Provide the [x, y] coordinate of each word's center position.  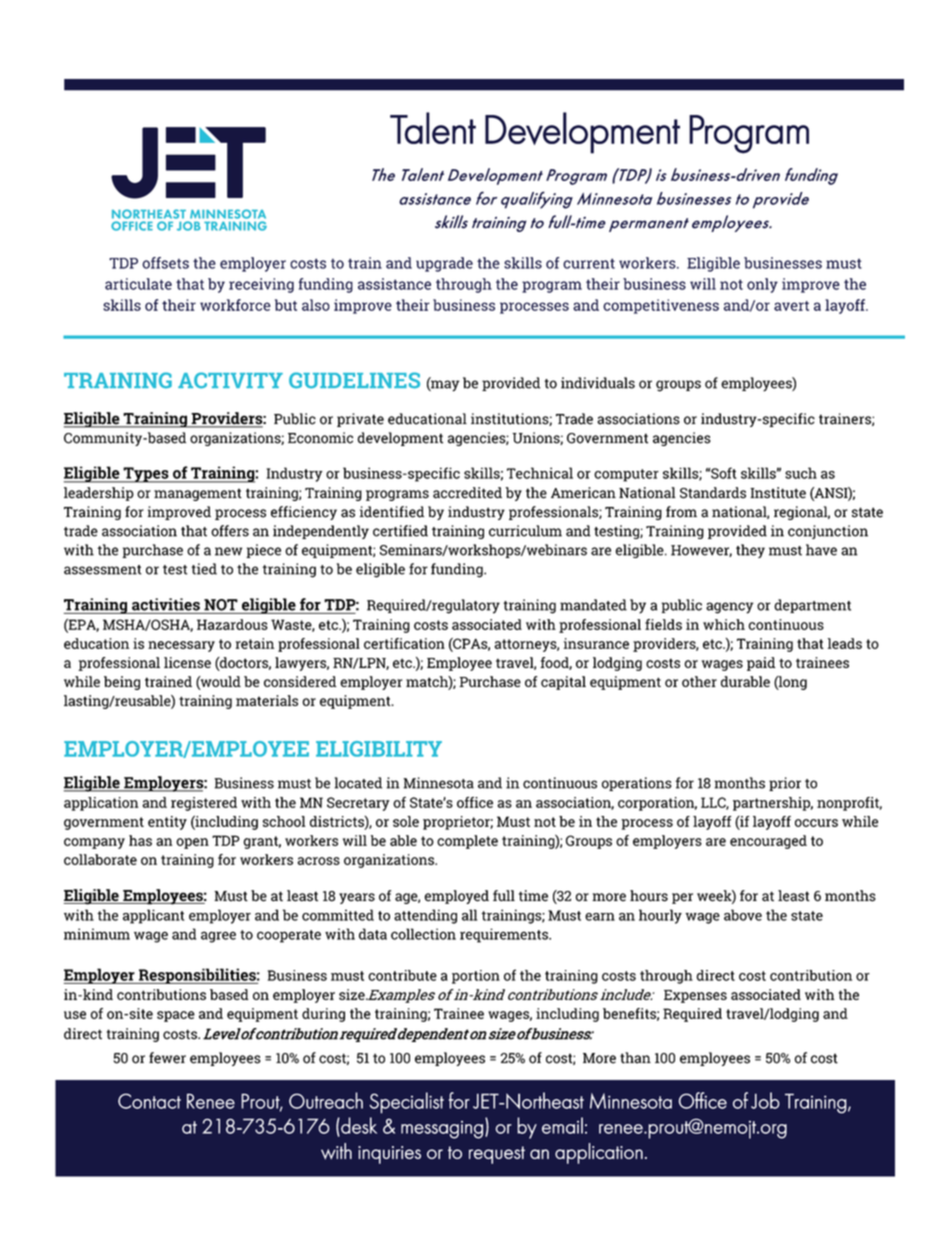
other [699, 681]
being [122, 683]
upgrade [444, 264]
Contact [149, 1101]
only [762, 285]
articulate [138, 284]
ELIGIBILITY [379, 749]
